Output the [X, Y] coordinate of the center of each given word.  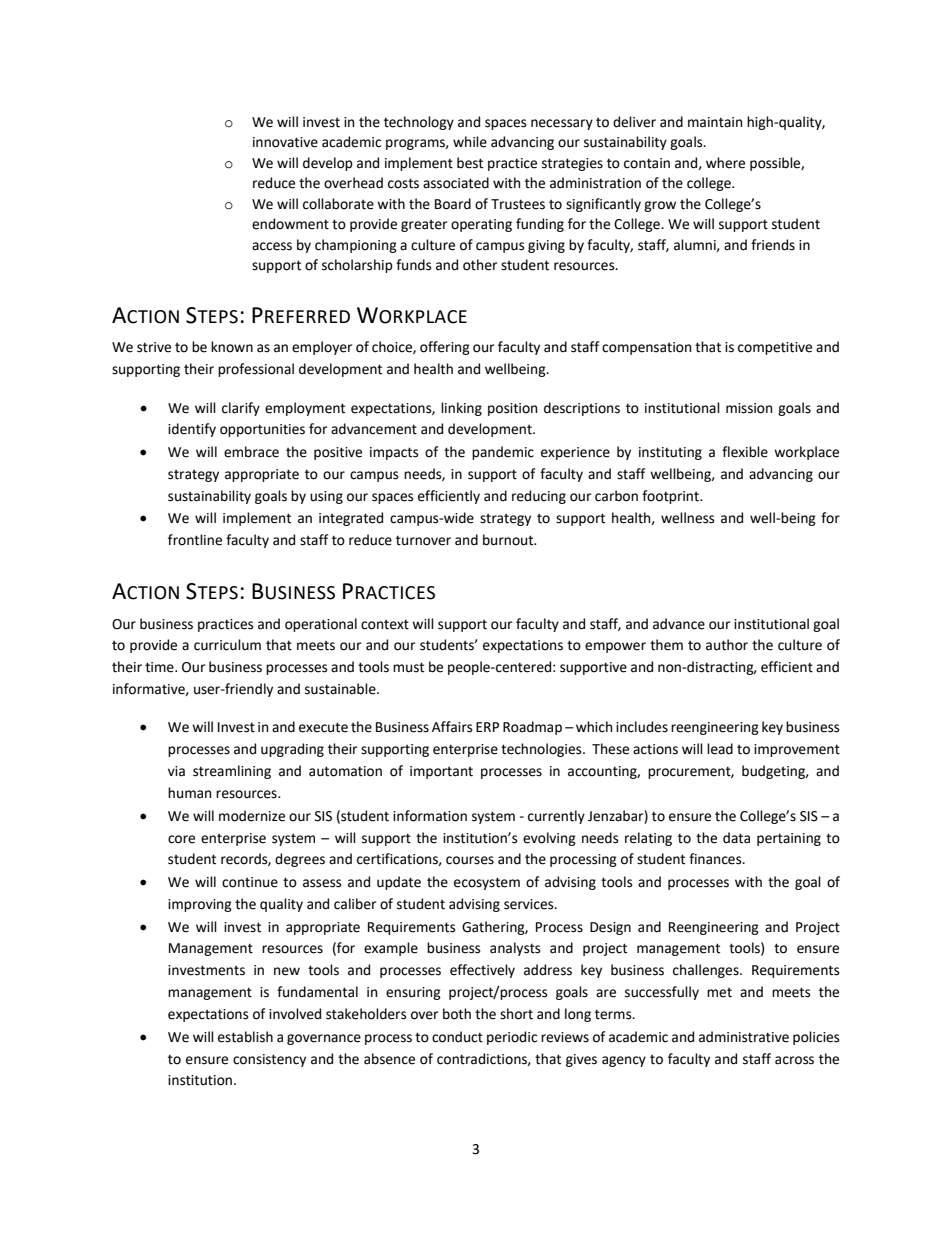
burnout [509, 540]
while [470, 142]
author [727, 645]
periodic [512, 1038]
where [725, 163]
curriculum [227, 645]
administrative [744, 1037]
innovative [285, 142]
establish [245, 1037]
